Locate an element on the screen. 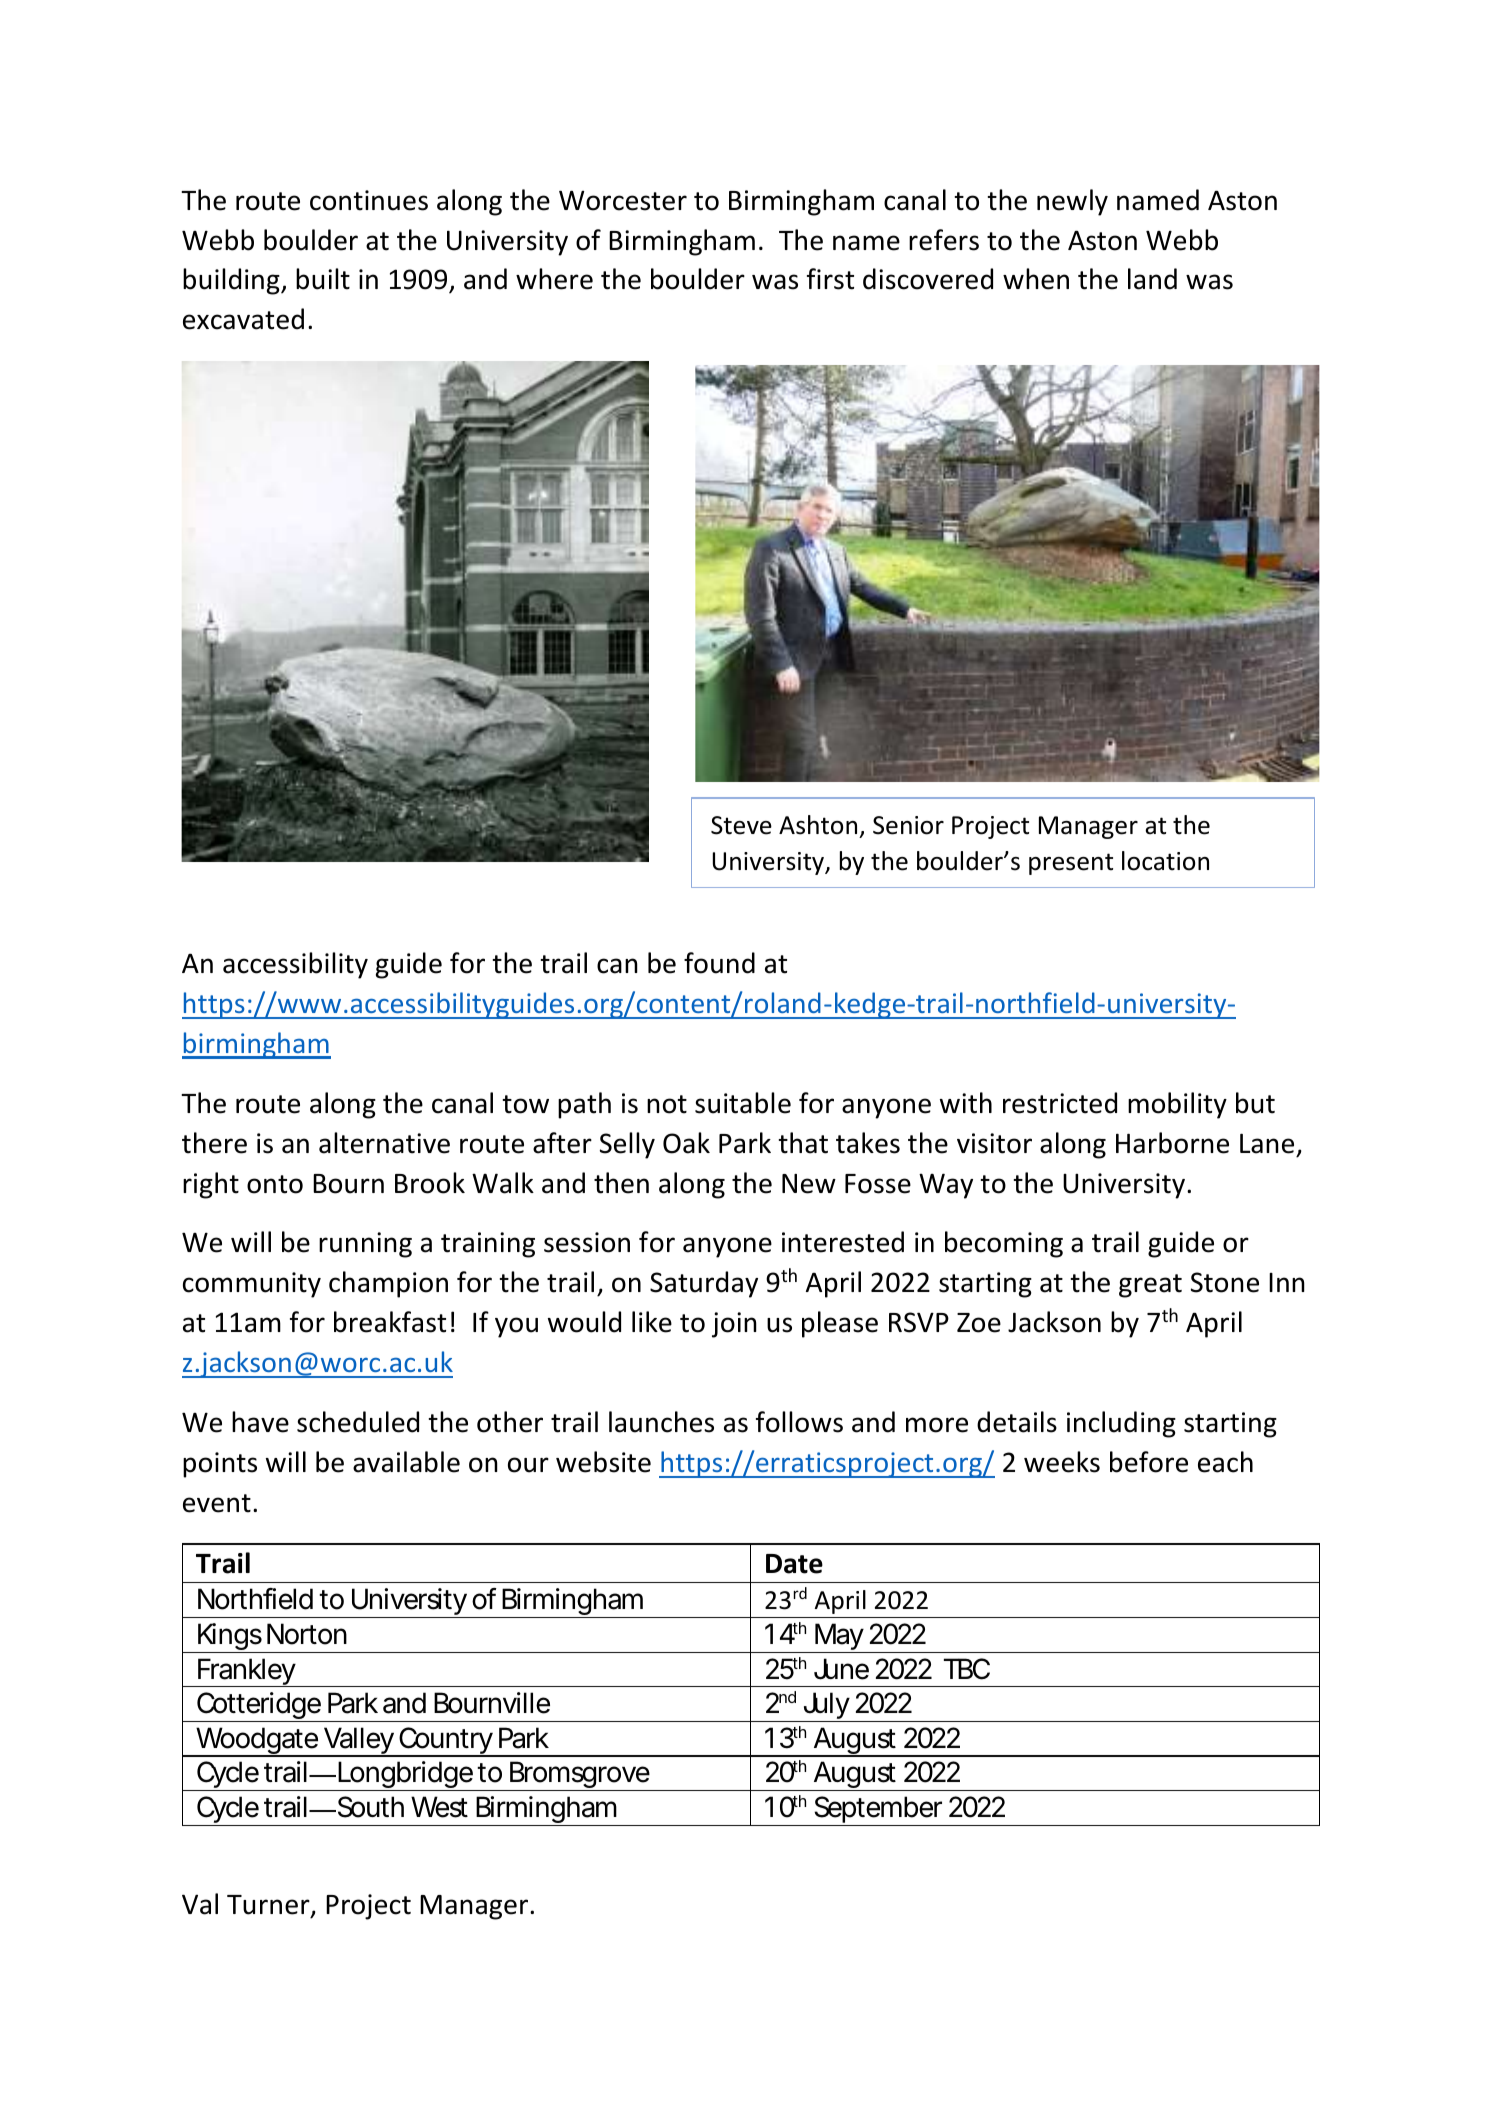 The image size is (1501, 2123). newly is located at coordinates (1072, 202).
